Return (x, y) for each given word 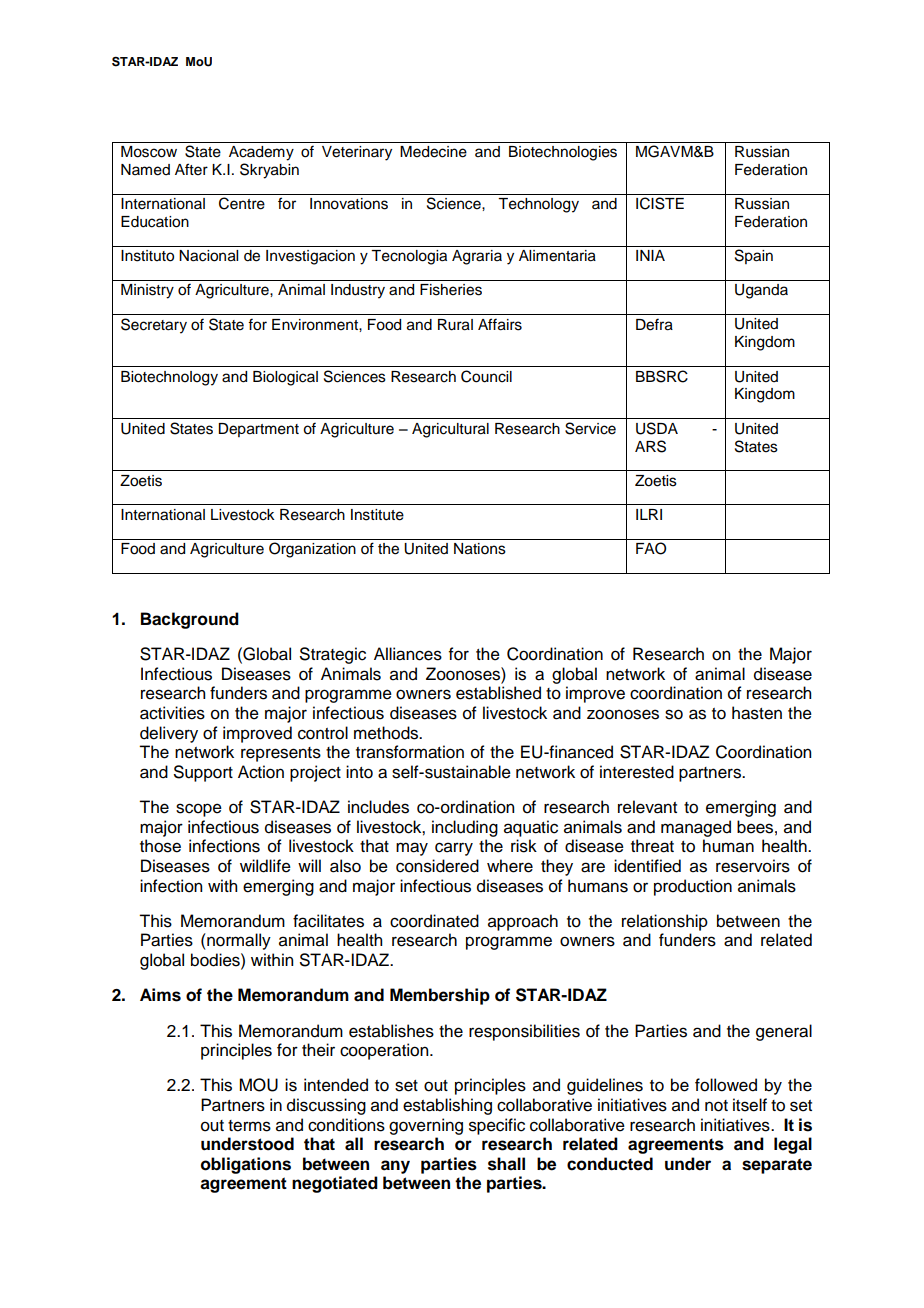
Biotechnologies (563, 153)
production (693, 887)
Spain (754, 256)
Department (258, 430)
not (716, 1106)
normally (238, 941)
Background (190, 620)
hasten (757, 713)
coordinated (434, 921)
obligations (246, 1165)
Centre (242, 203)
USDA (657, 428)
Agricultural (450, 430)
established (498, 693)
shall (506, 1164)
